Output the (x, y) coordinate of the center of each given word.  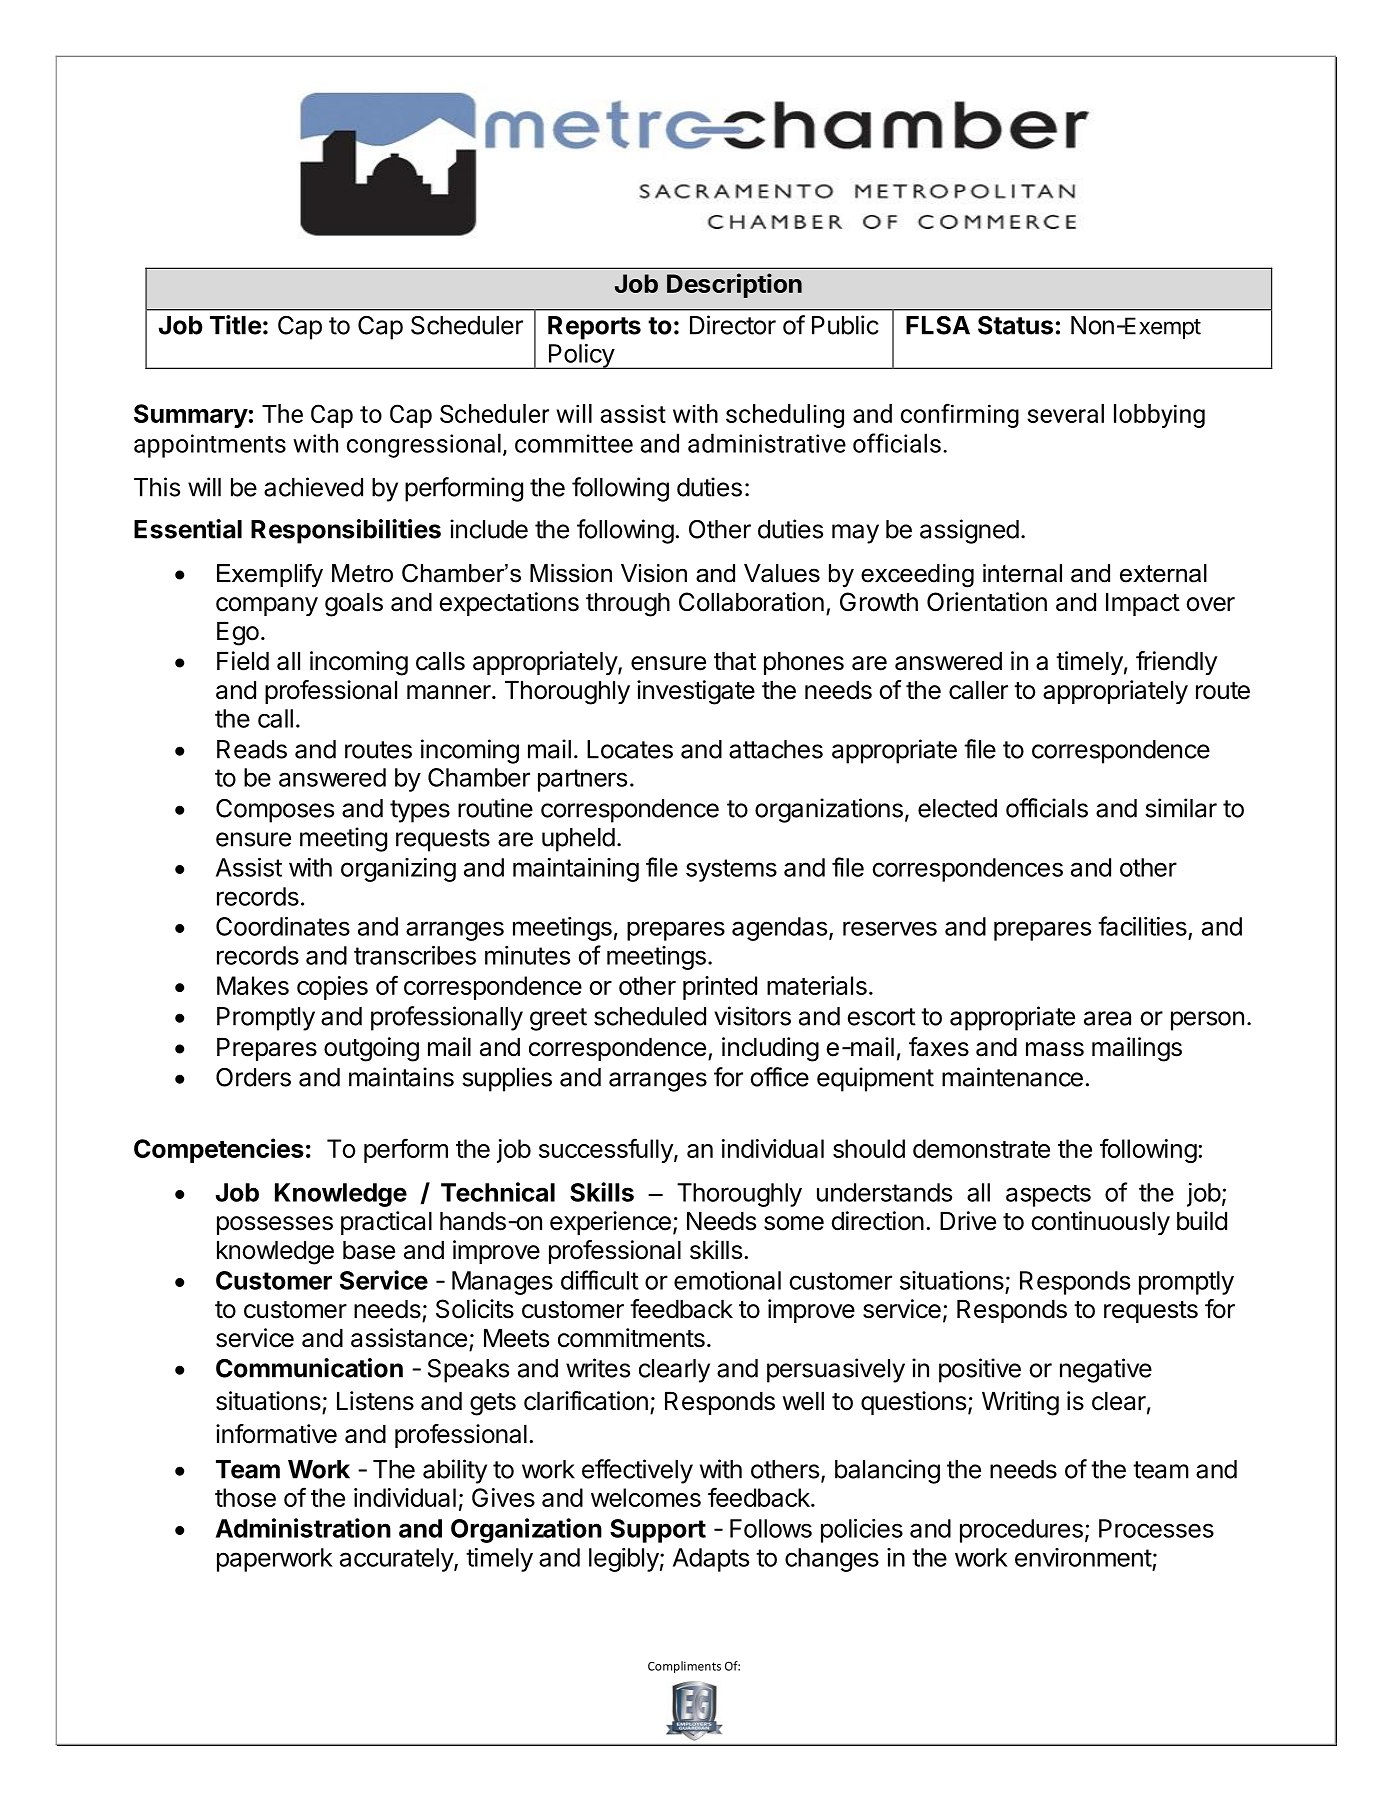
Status (1015, 325)
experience (610, 1223)
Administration (303, 1528)
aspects (1048, 1196)
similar (1181, 808)
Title (236, 325)
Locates (630, 749)
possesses (275, 1225)
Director (733, 325)
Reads (252, 749)
